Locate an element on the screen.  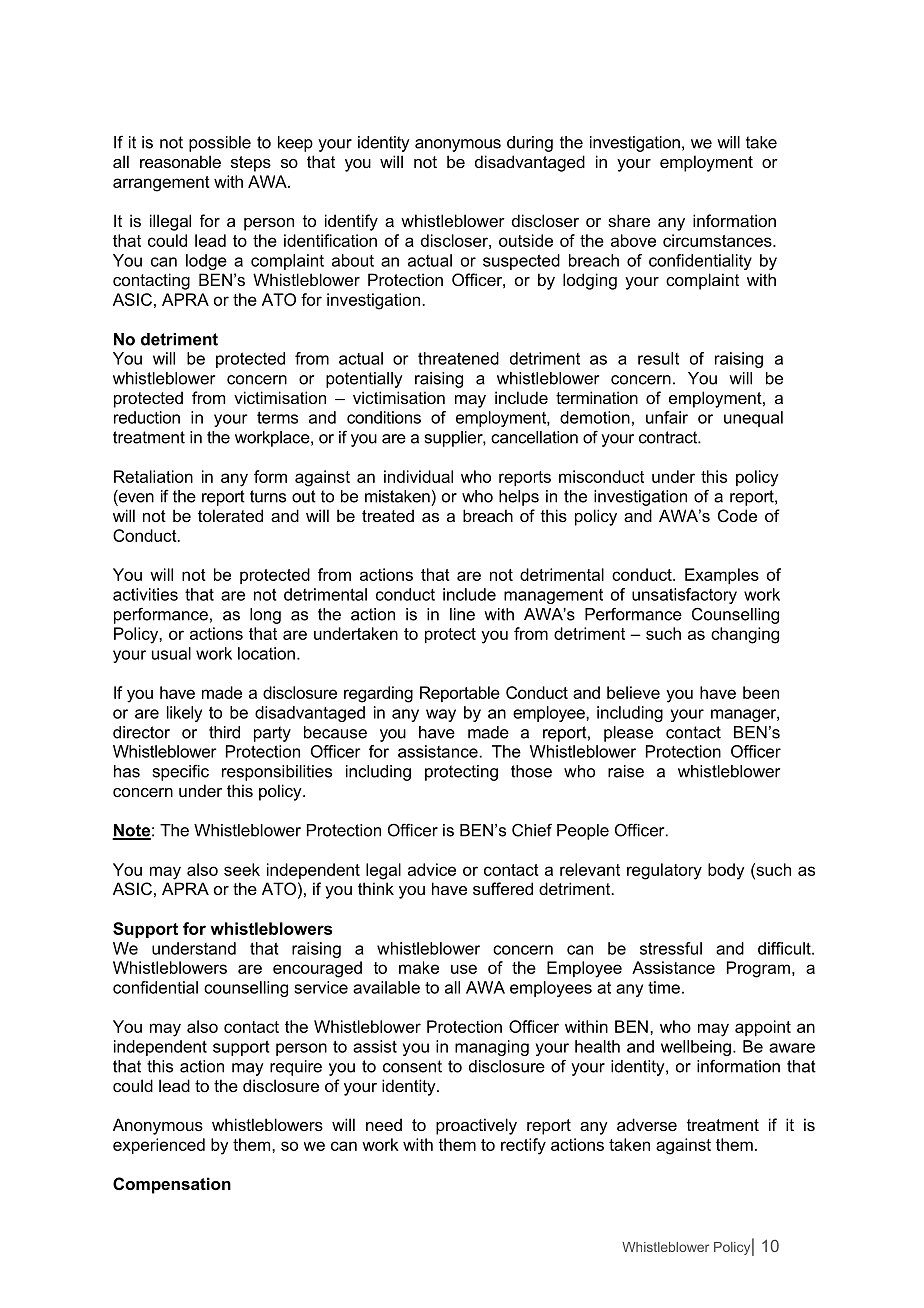
during is located at coordinates (530, 144).
